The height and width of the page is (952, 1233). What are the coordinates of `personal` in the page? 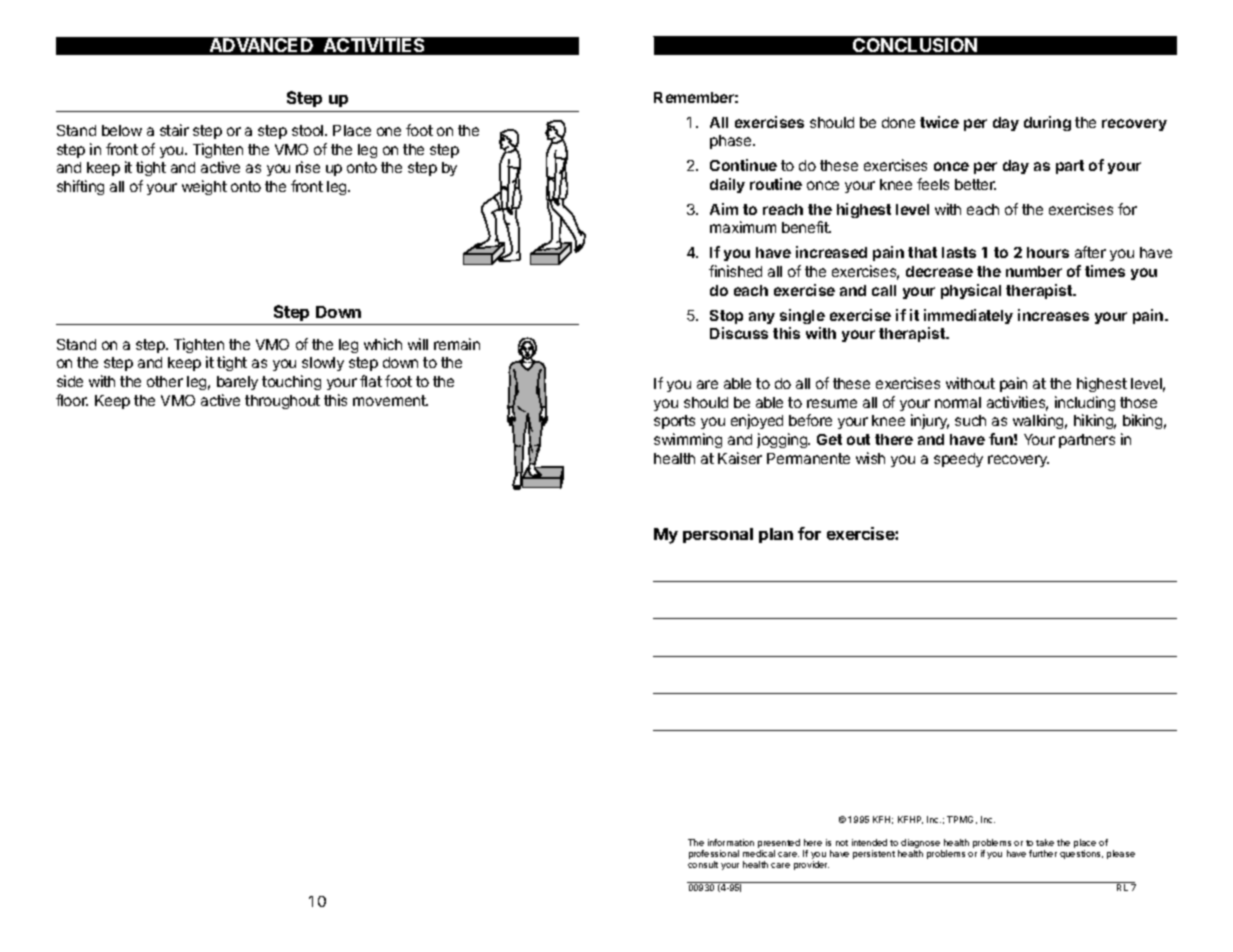 It's located at (718, 535).
